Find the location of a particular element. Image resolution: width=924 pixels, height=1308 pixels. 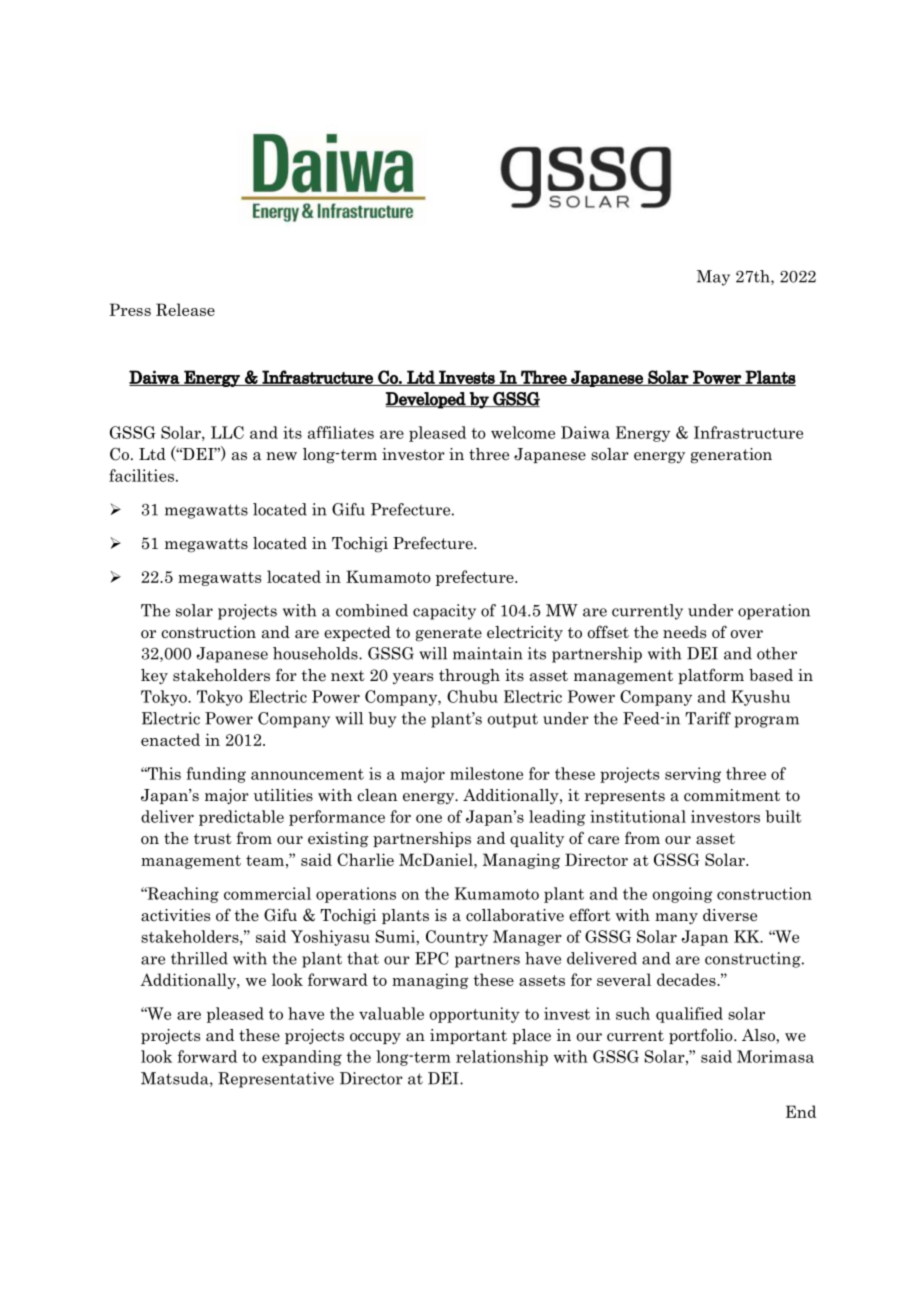

May is located at coordinates (713, 278).
